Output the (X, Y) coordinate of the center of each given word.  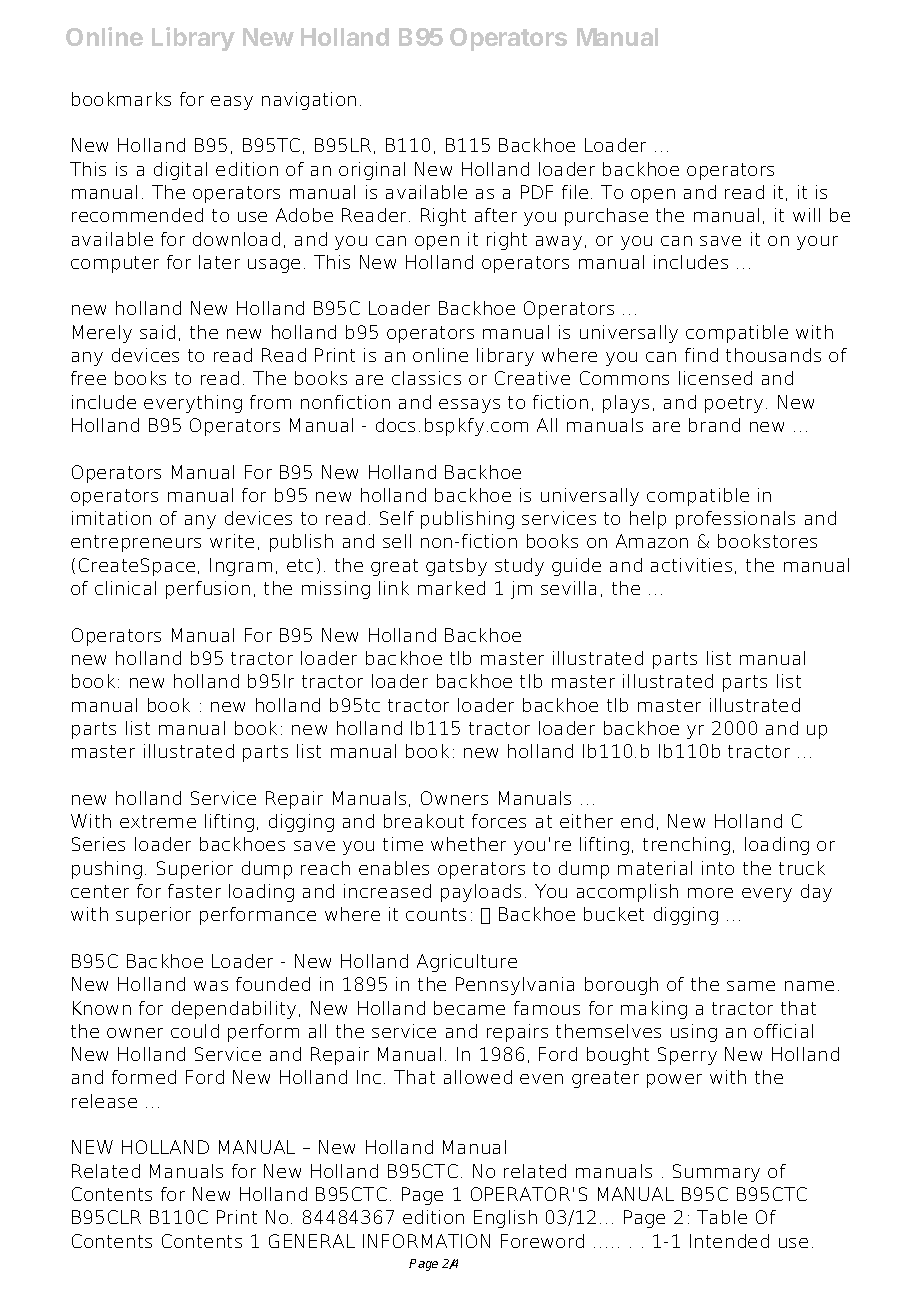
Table (722, 1217)
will (806, 215)
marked (451, 588)
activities (691, 565)
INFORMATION (426, 1241)
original (372, 171)
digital (180, 171)
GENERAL (312, 1241)
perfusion (208, 590)
